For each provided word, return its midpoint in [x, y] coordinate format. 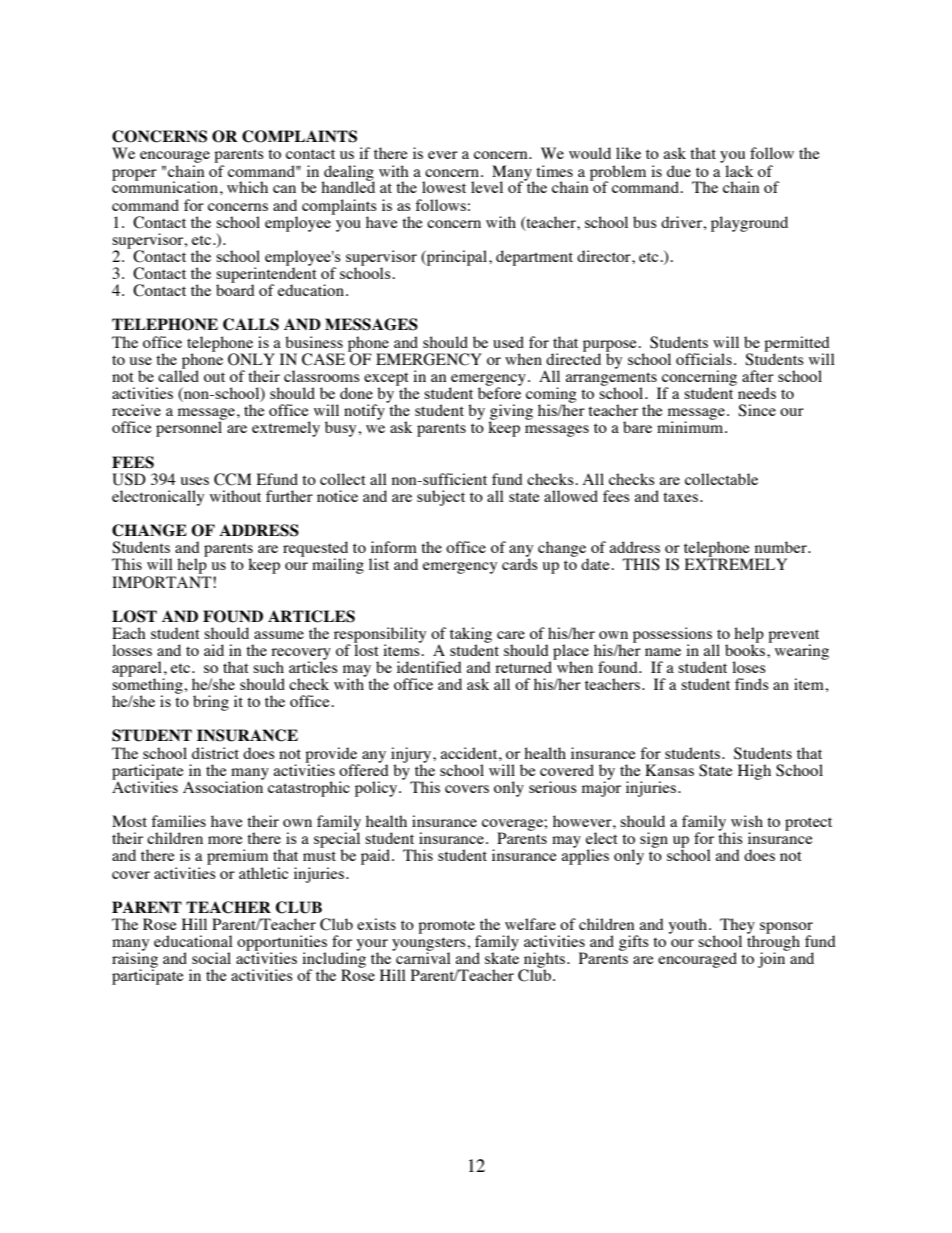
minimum [691, 426]
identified [429, 667]
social [211, 958]
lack [739, 171]
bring [211, 703]
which [247, 187]
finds [752, 684]
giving [511, 413]
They [737, 927]
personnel [190, 428]
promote [446, 927]
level [487, 187]
